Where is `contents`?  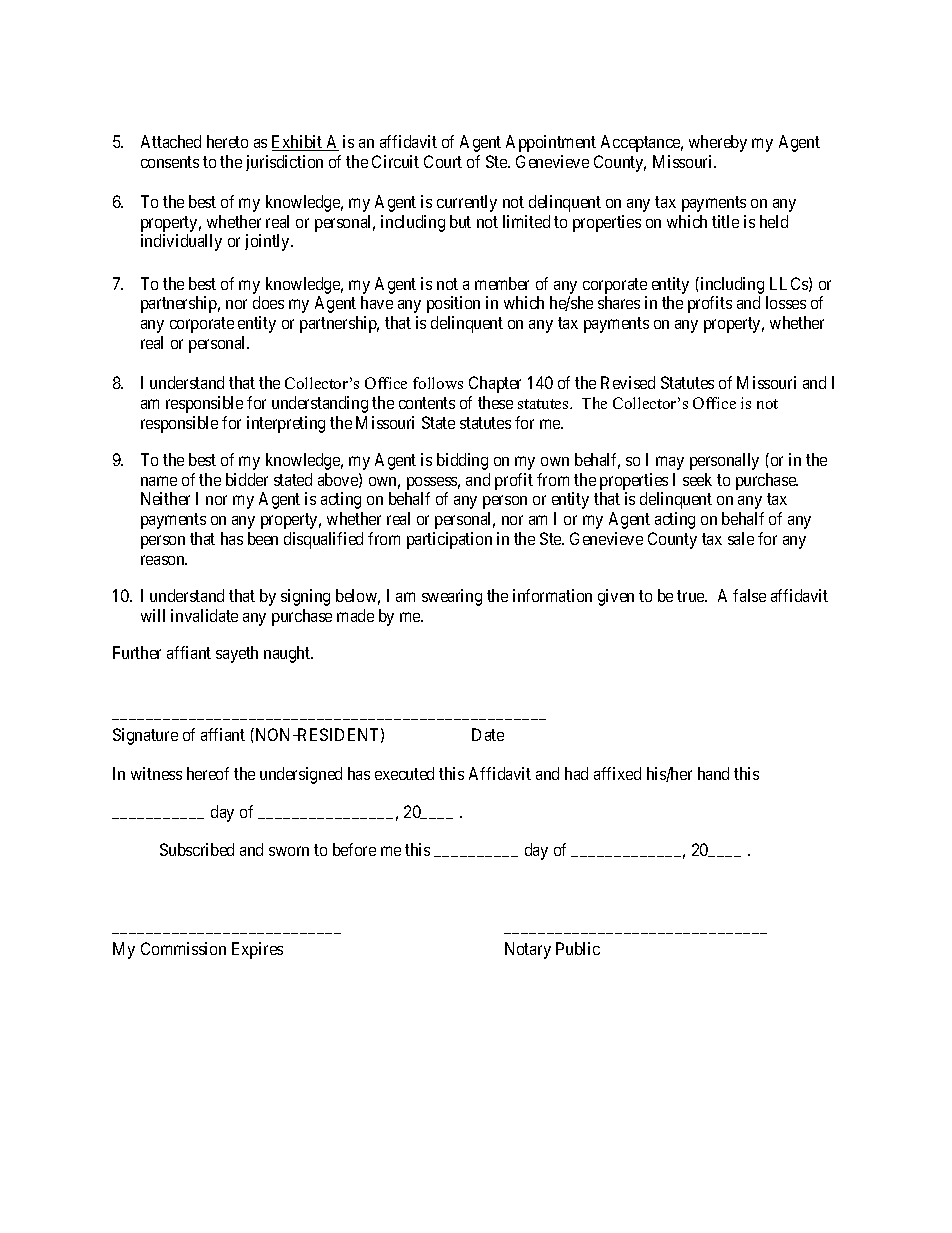 contents is located at coordinates (427, 403).
